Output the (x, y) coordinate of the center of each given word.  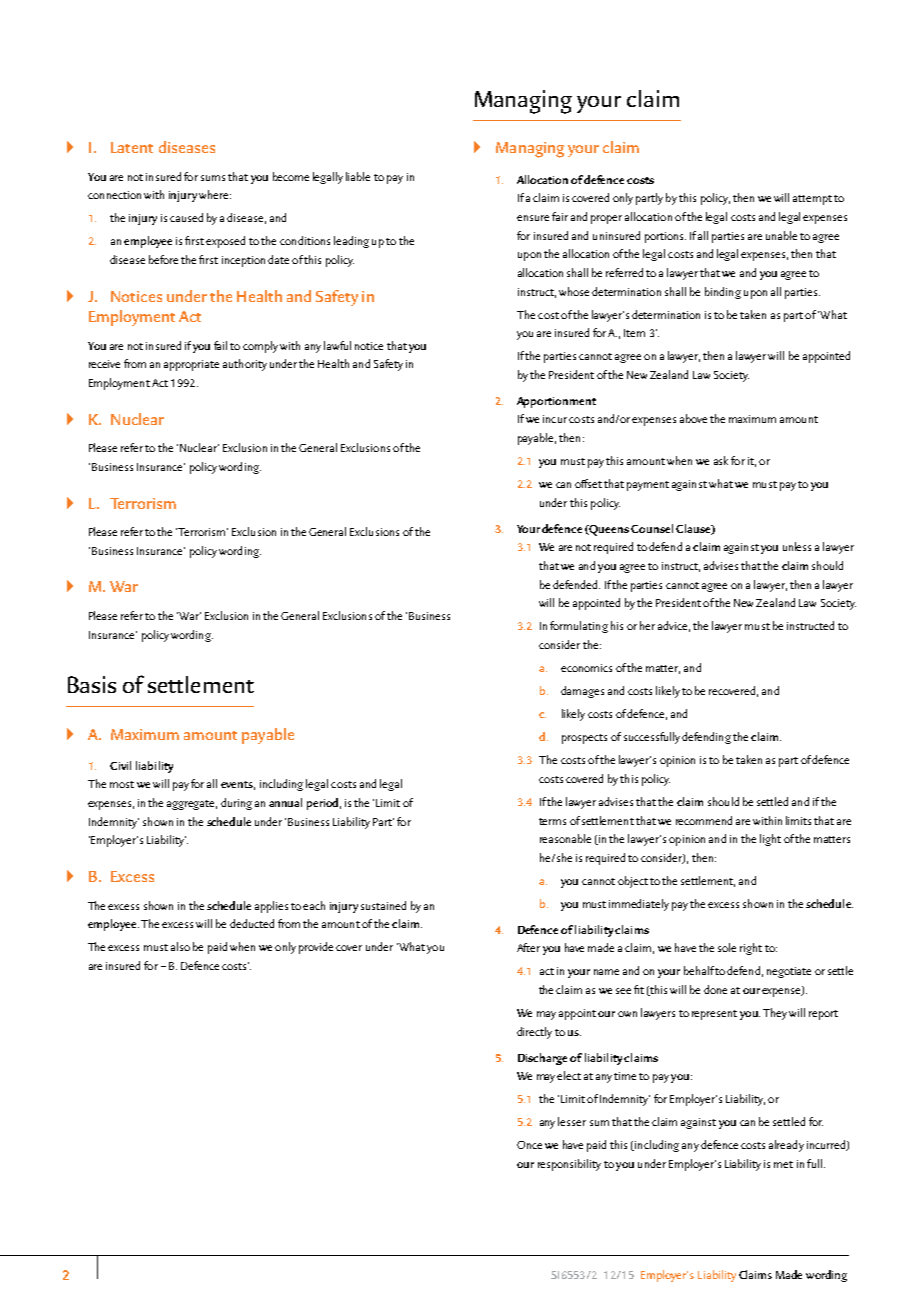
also (180, 946)
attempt (812, 200)
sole (727, 947)
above (693, 418)
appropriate (191, 365)
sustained (383, 905)
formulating (579, 627)
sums (213, 178)
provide (316, 948)
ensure (533, 218)
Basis (92, 684)
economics (586, 668)
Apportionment (556, 402)
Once (529, 1145)
